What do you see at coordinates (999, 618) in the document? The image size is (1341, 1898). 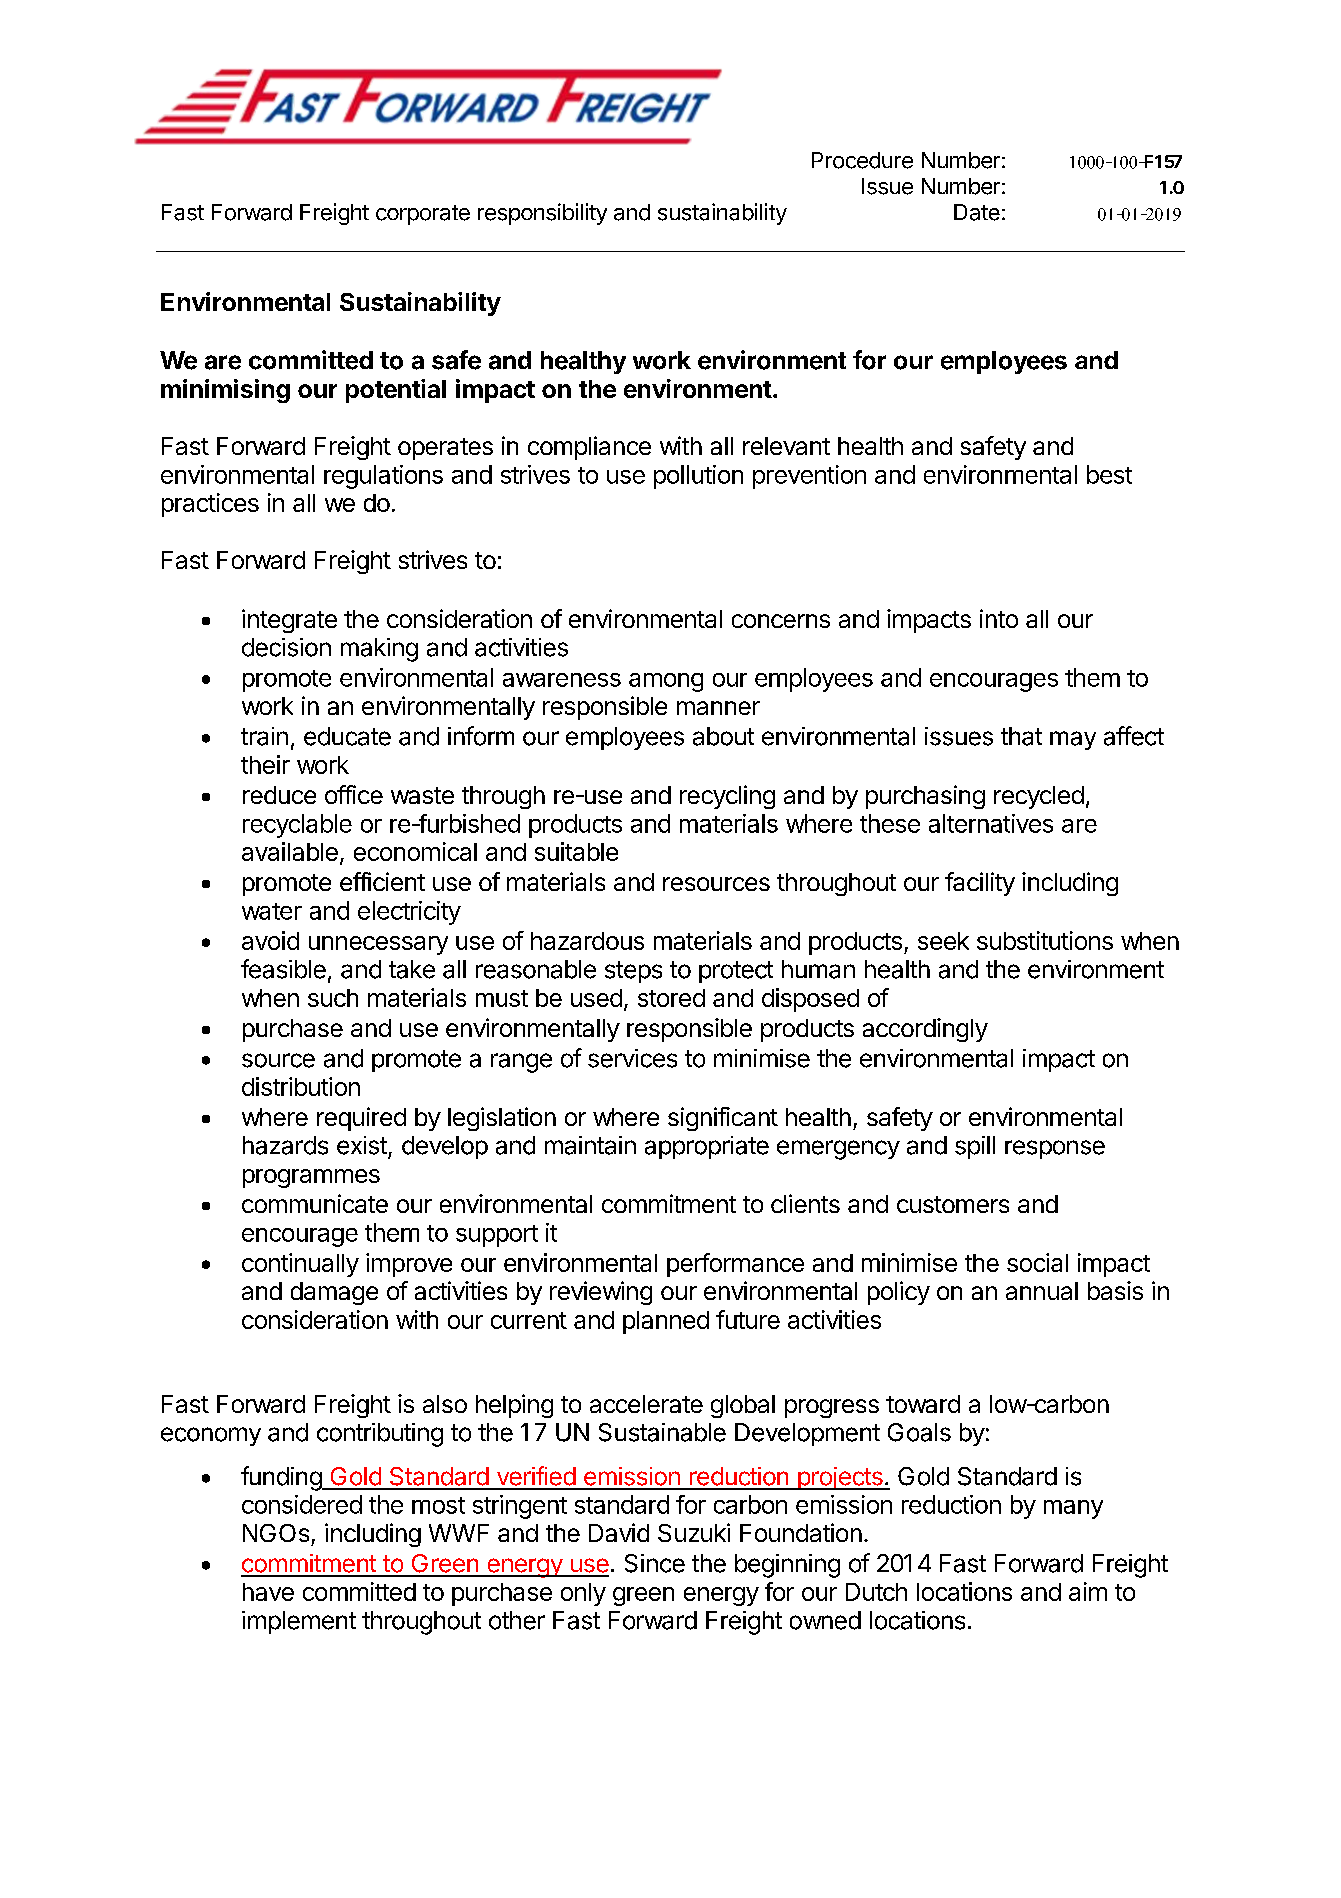 I see `into` at bounding box center [999, 618].
